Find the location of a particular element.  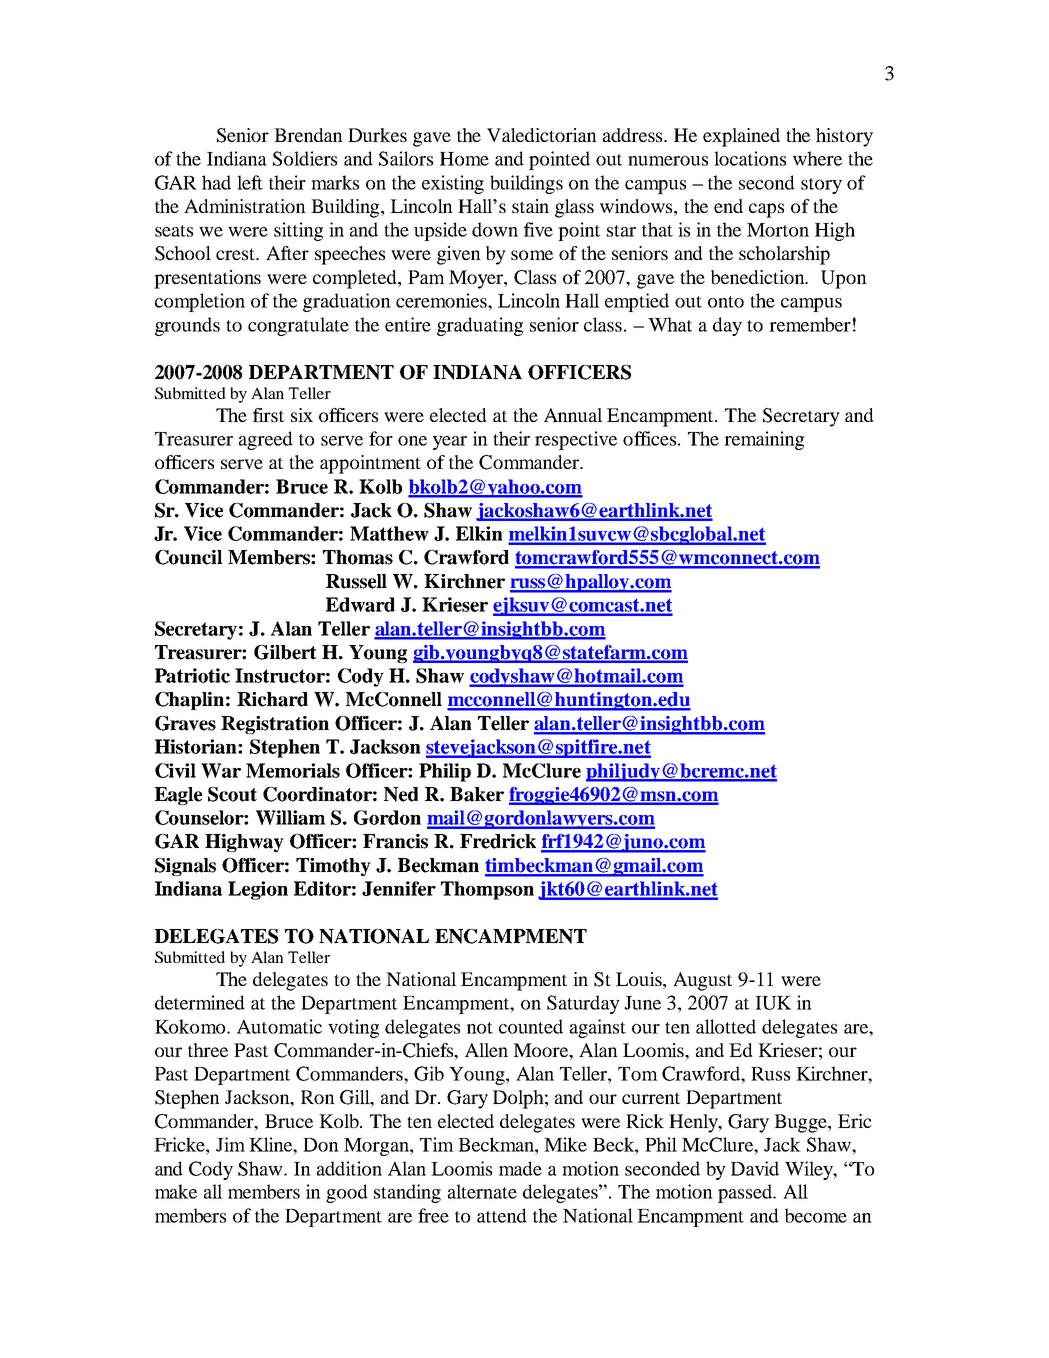

Baker is located at coordinates (477, 794).
